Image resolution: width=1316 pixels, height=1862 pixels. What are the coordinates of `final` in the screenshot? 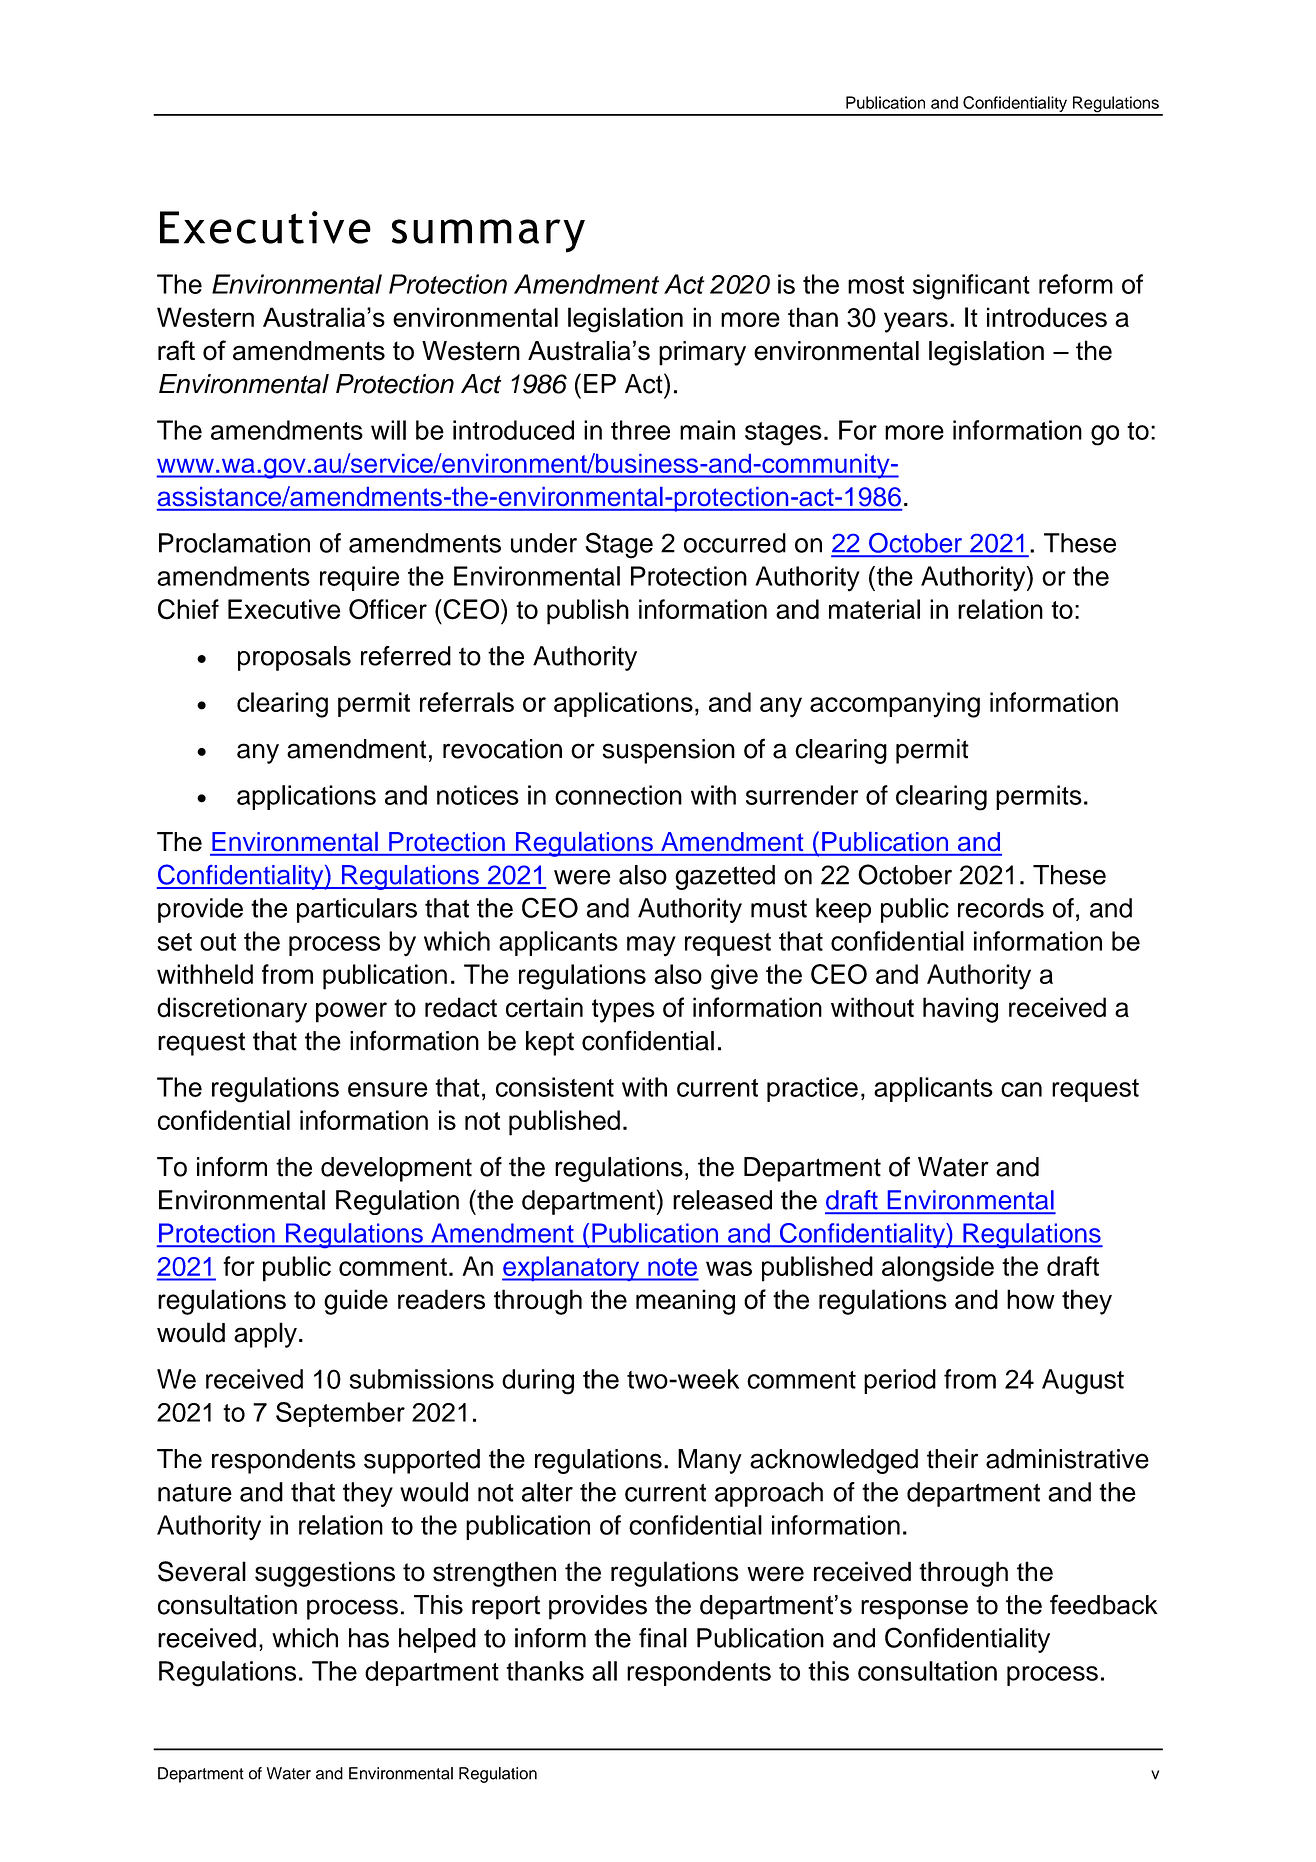 It's located at (663, 1638).
